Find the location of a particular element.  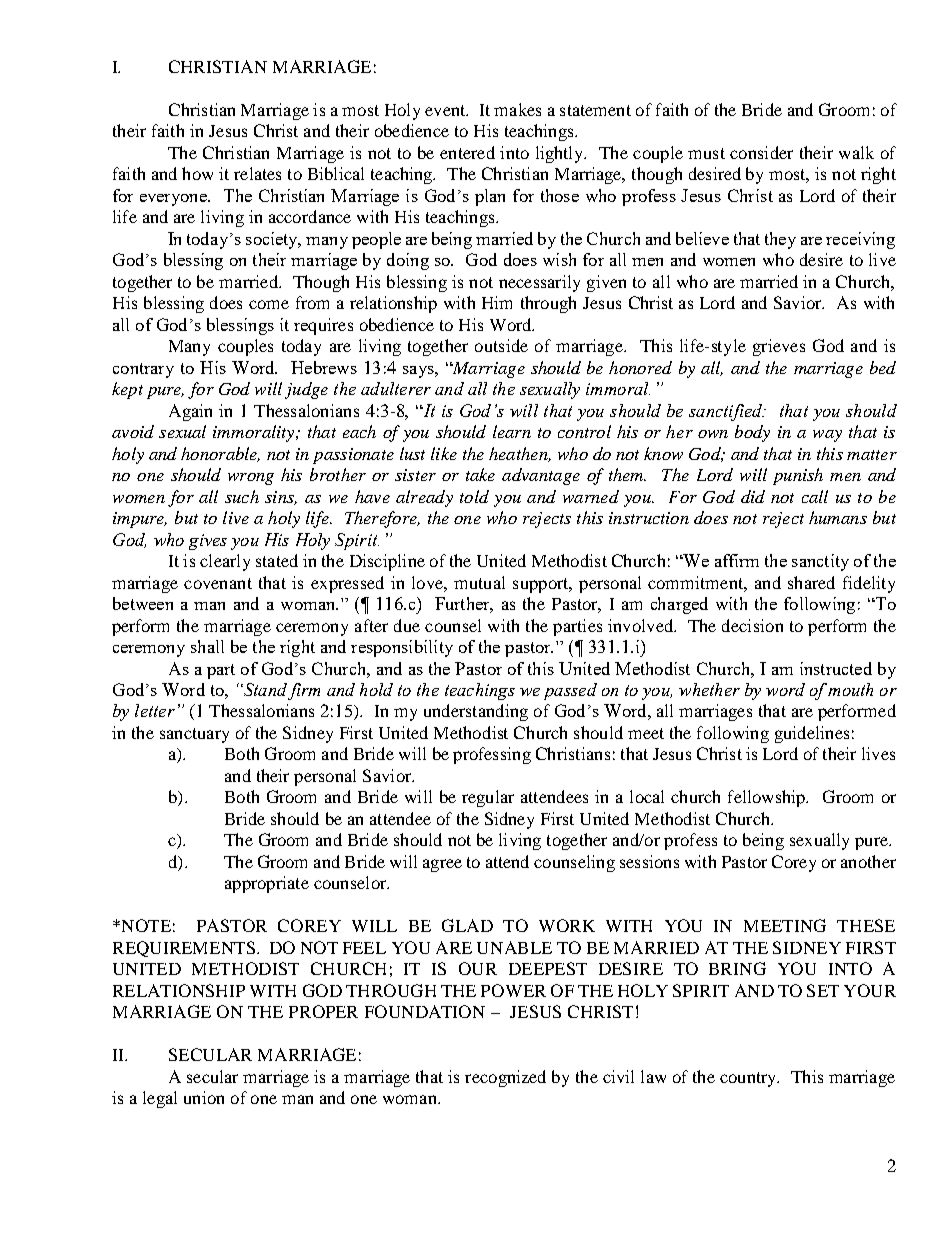

union is located at coordinates (204, 1097).
